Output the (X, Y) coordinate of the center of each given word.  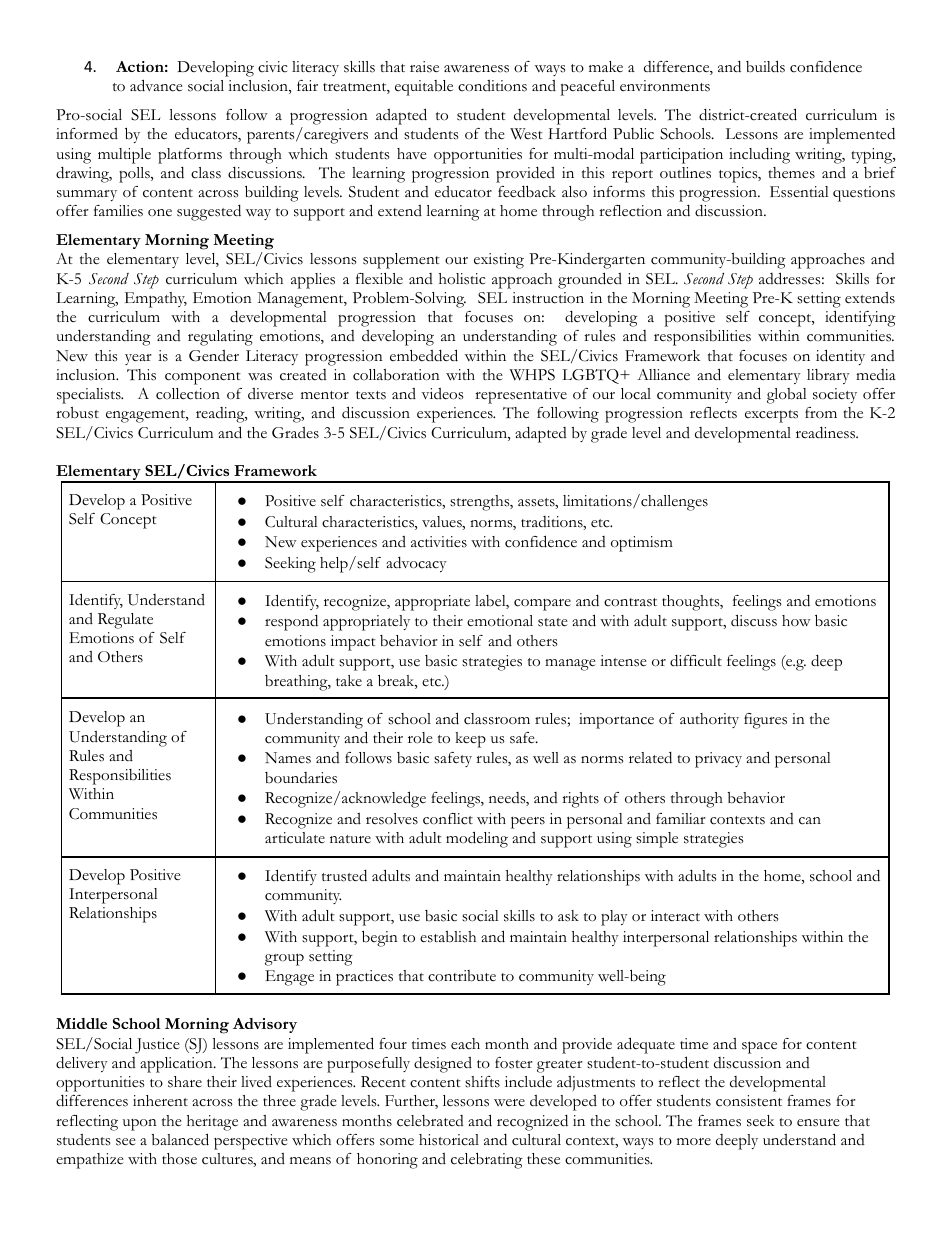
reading (221, 415)
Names (288, 758)
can (810, 821)
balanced (180, 1139)
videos (443, 394)
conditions (492, 86)
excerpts (771, 416)
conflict (448, 819)
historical (449, 1140)
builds (765, 66)
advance (156, 85)
